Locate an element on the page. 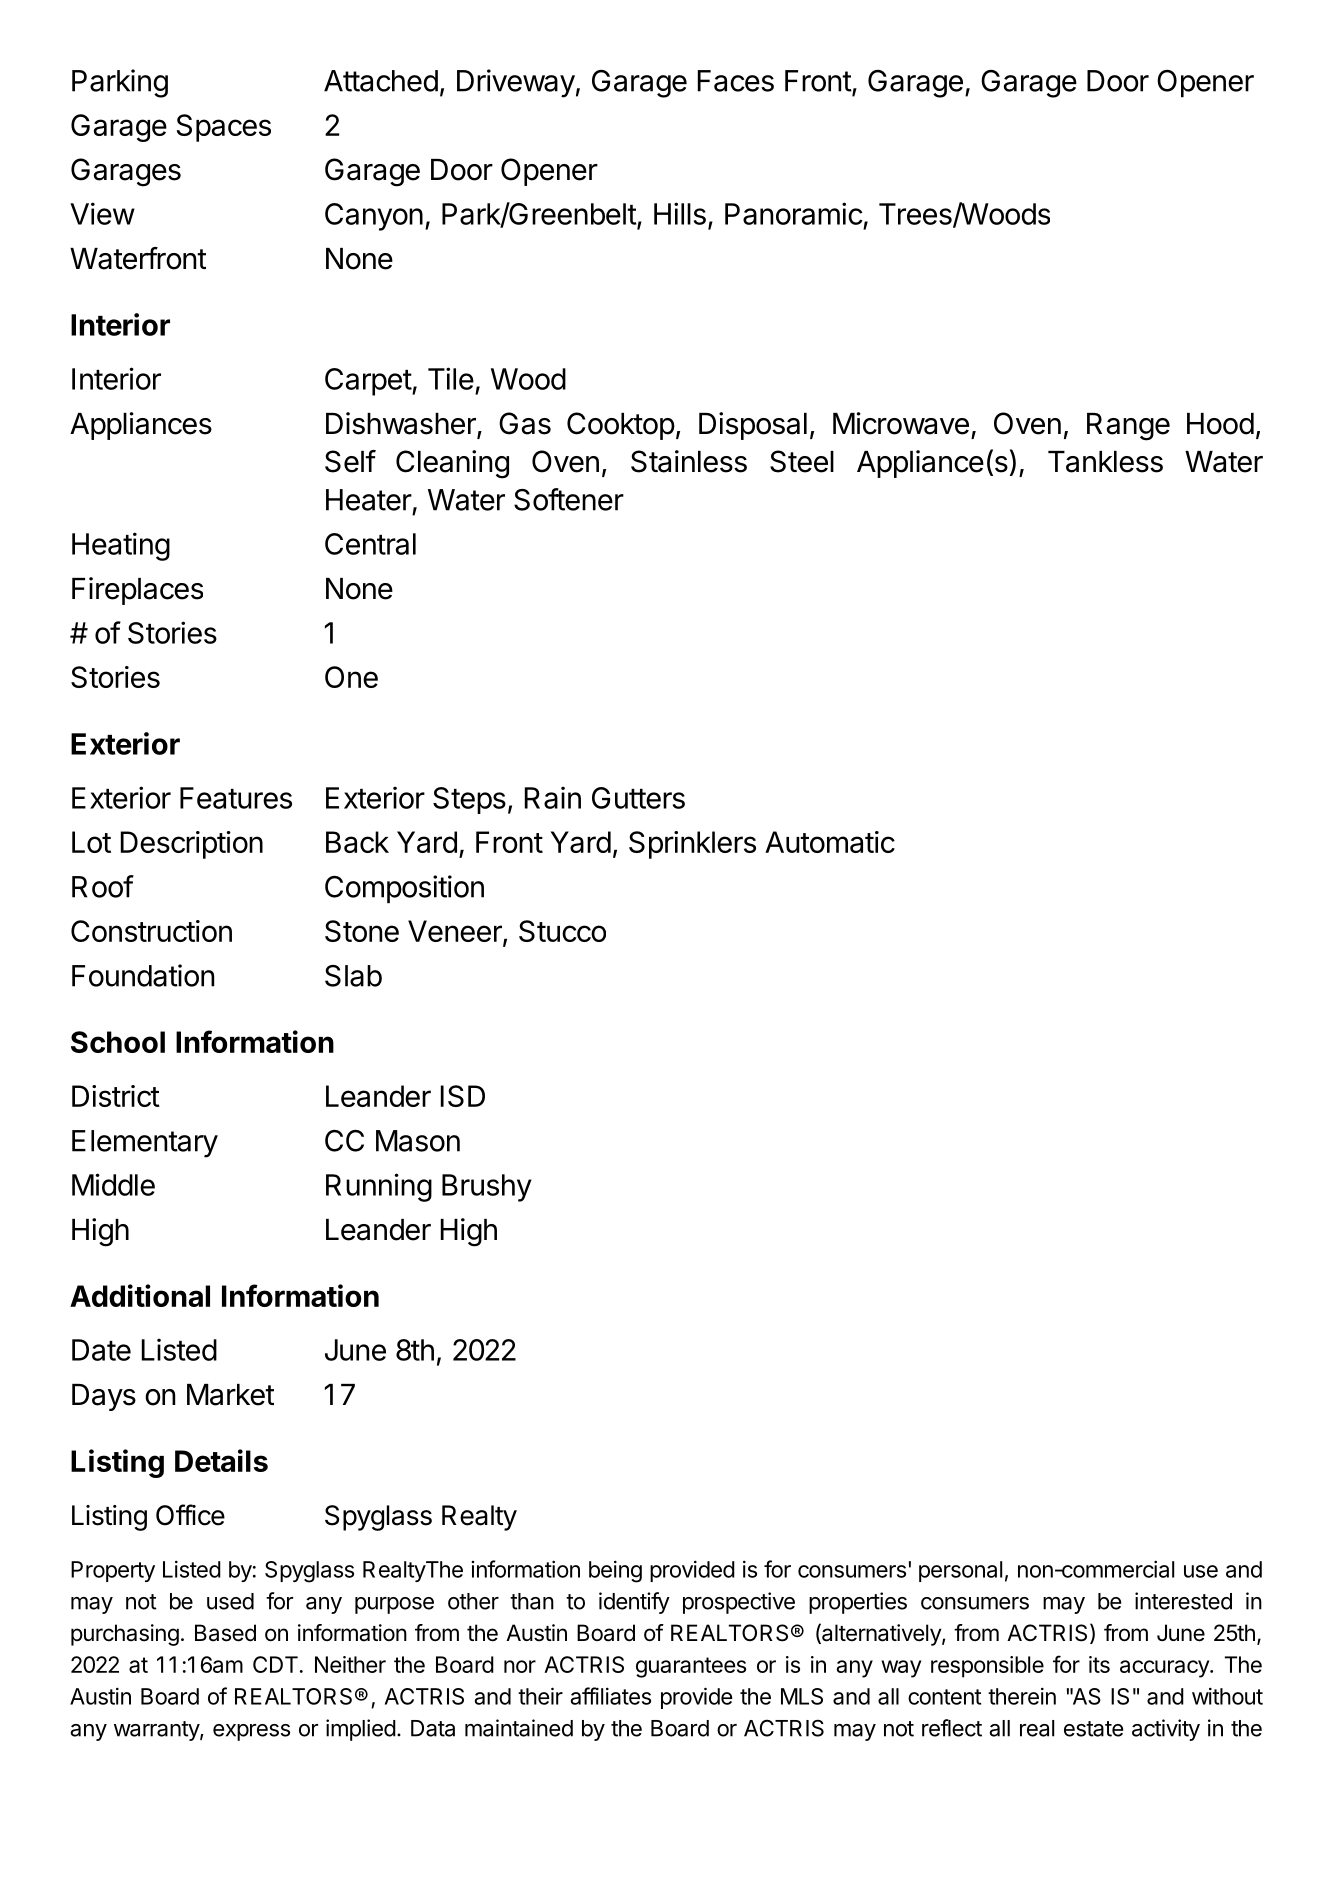 Image resolution: width=1332 pixels, height=1885 pixels. Spaces is located at coordinates (223, 128).
